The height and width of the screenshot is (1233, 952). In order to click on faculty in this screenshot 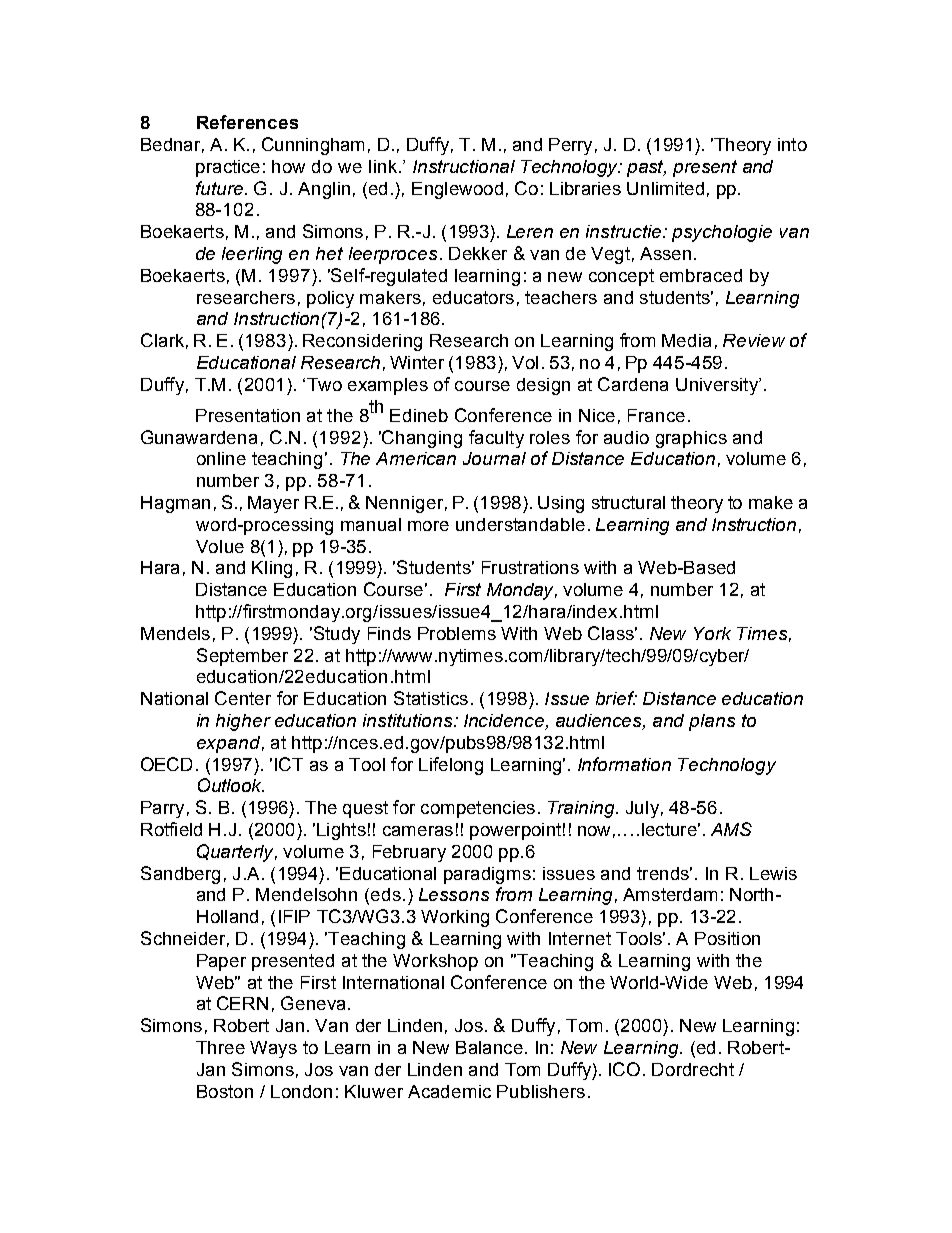, I will do `click(496, 439)`.
